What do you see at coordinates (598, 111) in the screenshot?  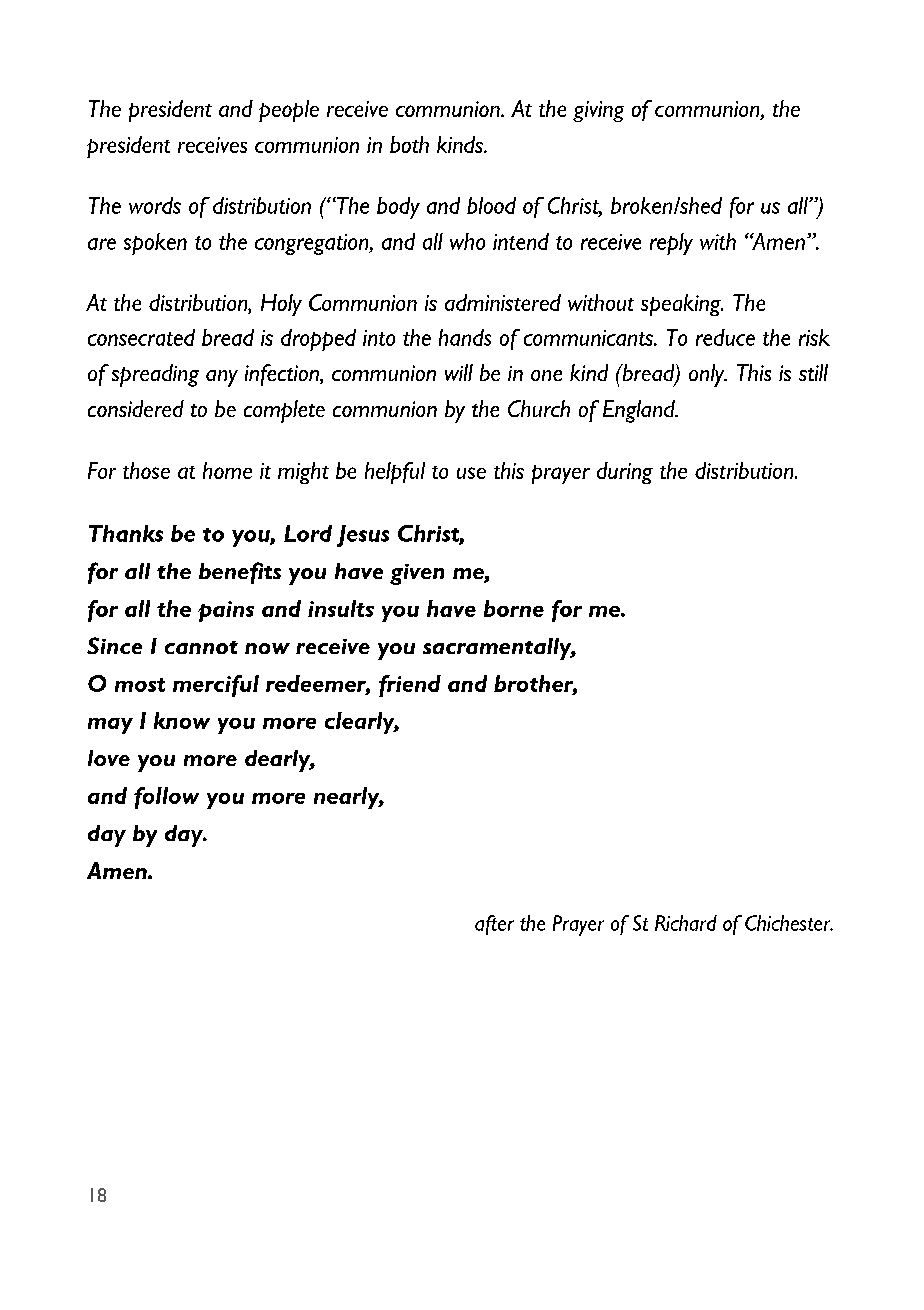 I see `giving` at bounding box center [598, 111].
